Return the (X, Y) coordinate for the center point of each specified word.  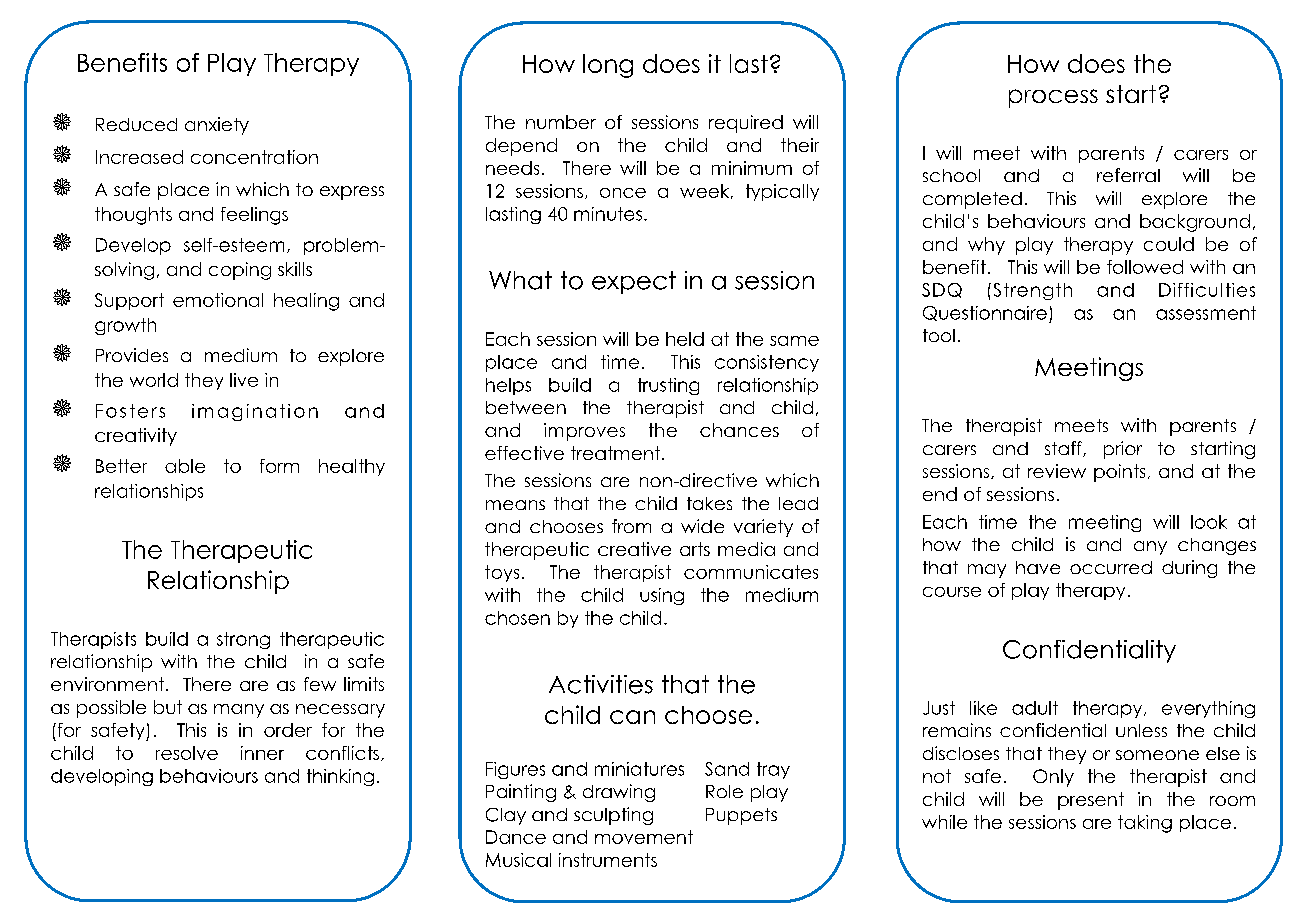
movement (644, 837)
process (1053, 98)
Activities (601, 684)
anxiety (217, 126)
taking (1145, 824)
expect (634, 282)
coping (240, 271)
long (608, 66)
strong (243, 640)
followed (1145, 267)
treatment (617, 453)
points (1119, 473)
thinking (340, 777)
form (279, 466)
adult (1035, 708)
